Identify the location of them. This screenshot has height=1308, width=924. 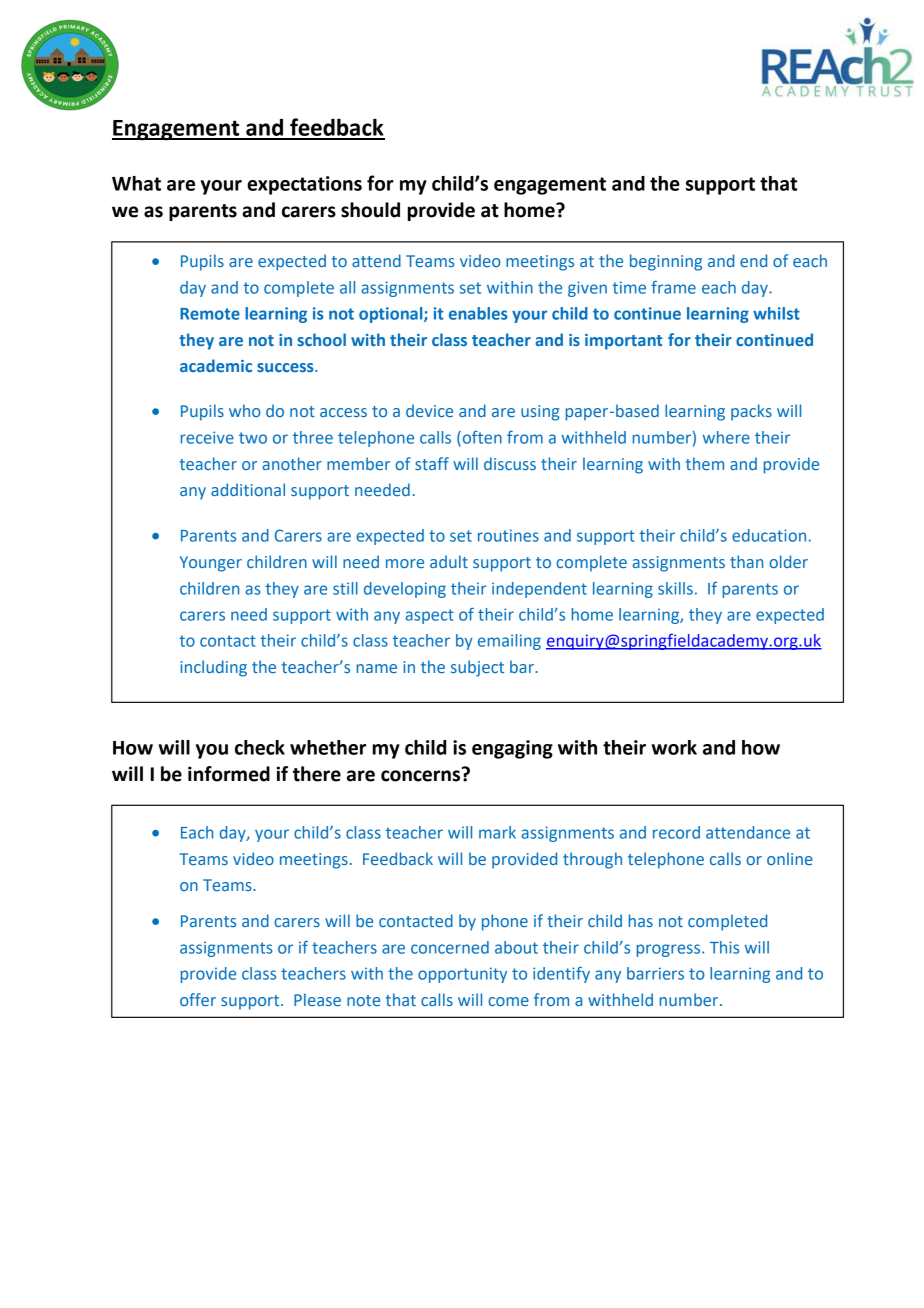
(705, 463).
